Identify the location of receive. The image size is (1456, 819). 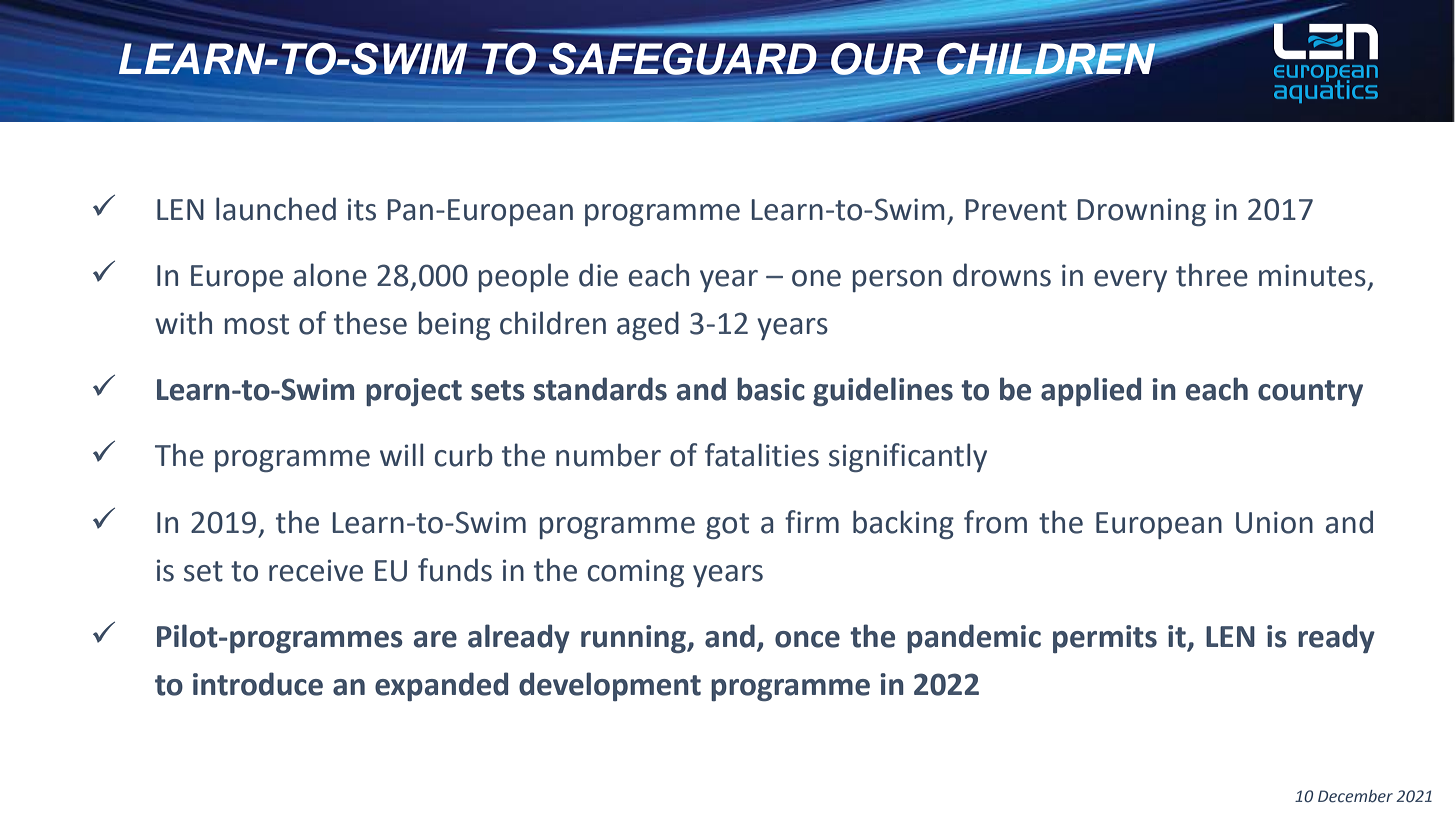
(316, 570).
